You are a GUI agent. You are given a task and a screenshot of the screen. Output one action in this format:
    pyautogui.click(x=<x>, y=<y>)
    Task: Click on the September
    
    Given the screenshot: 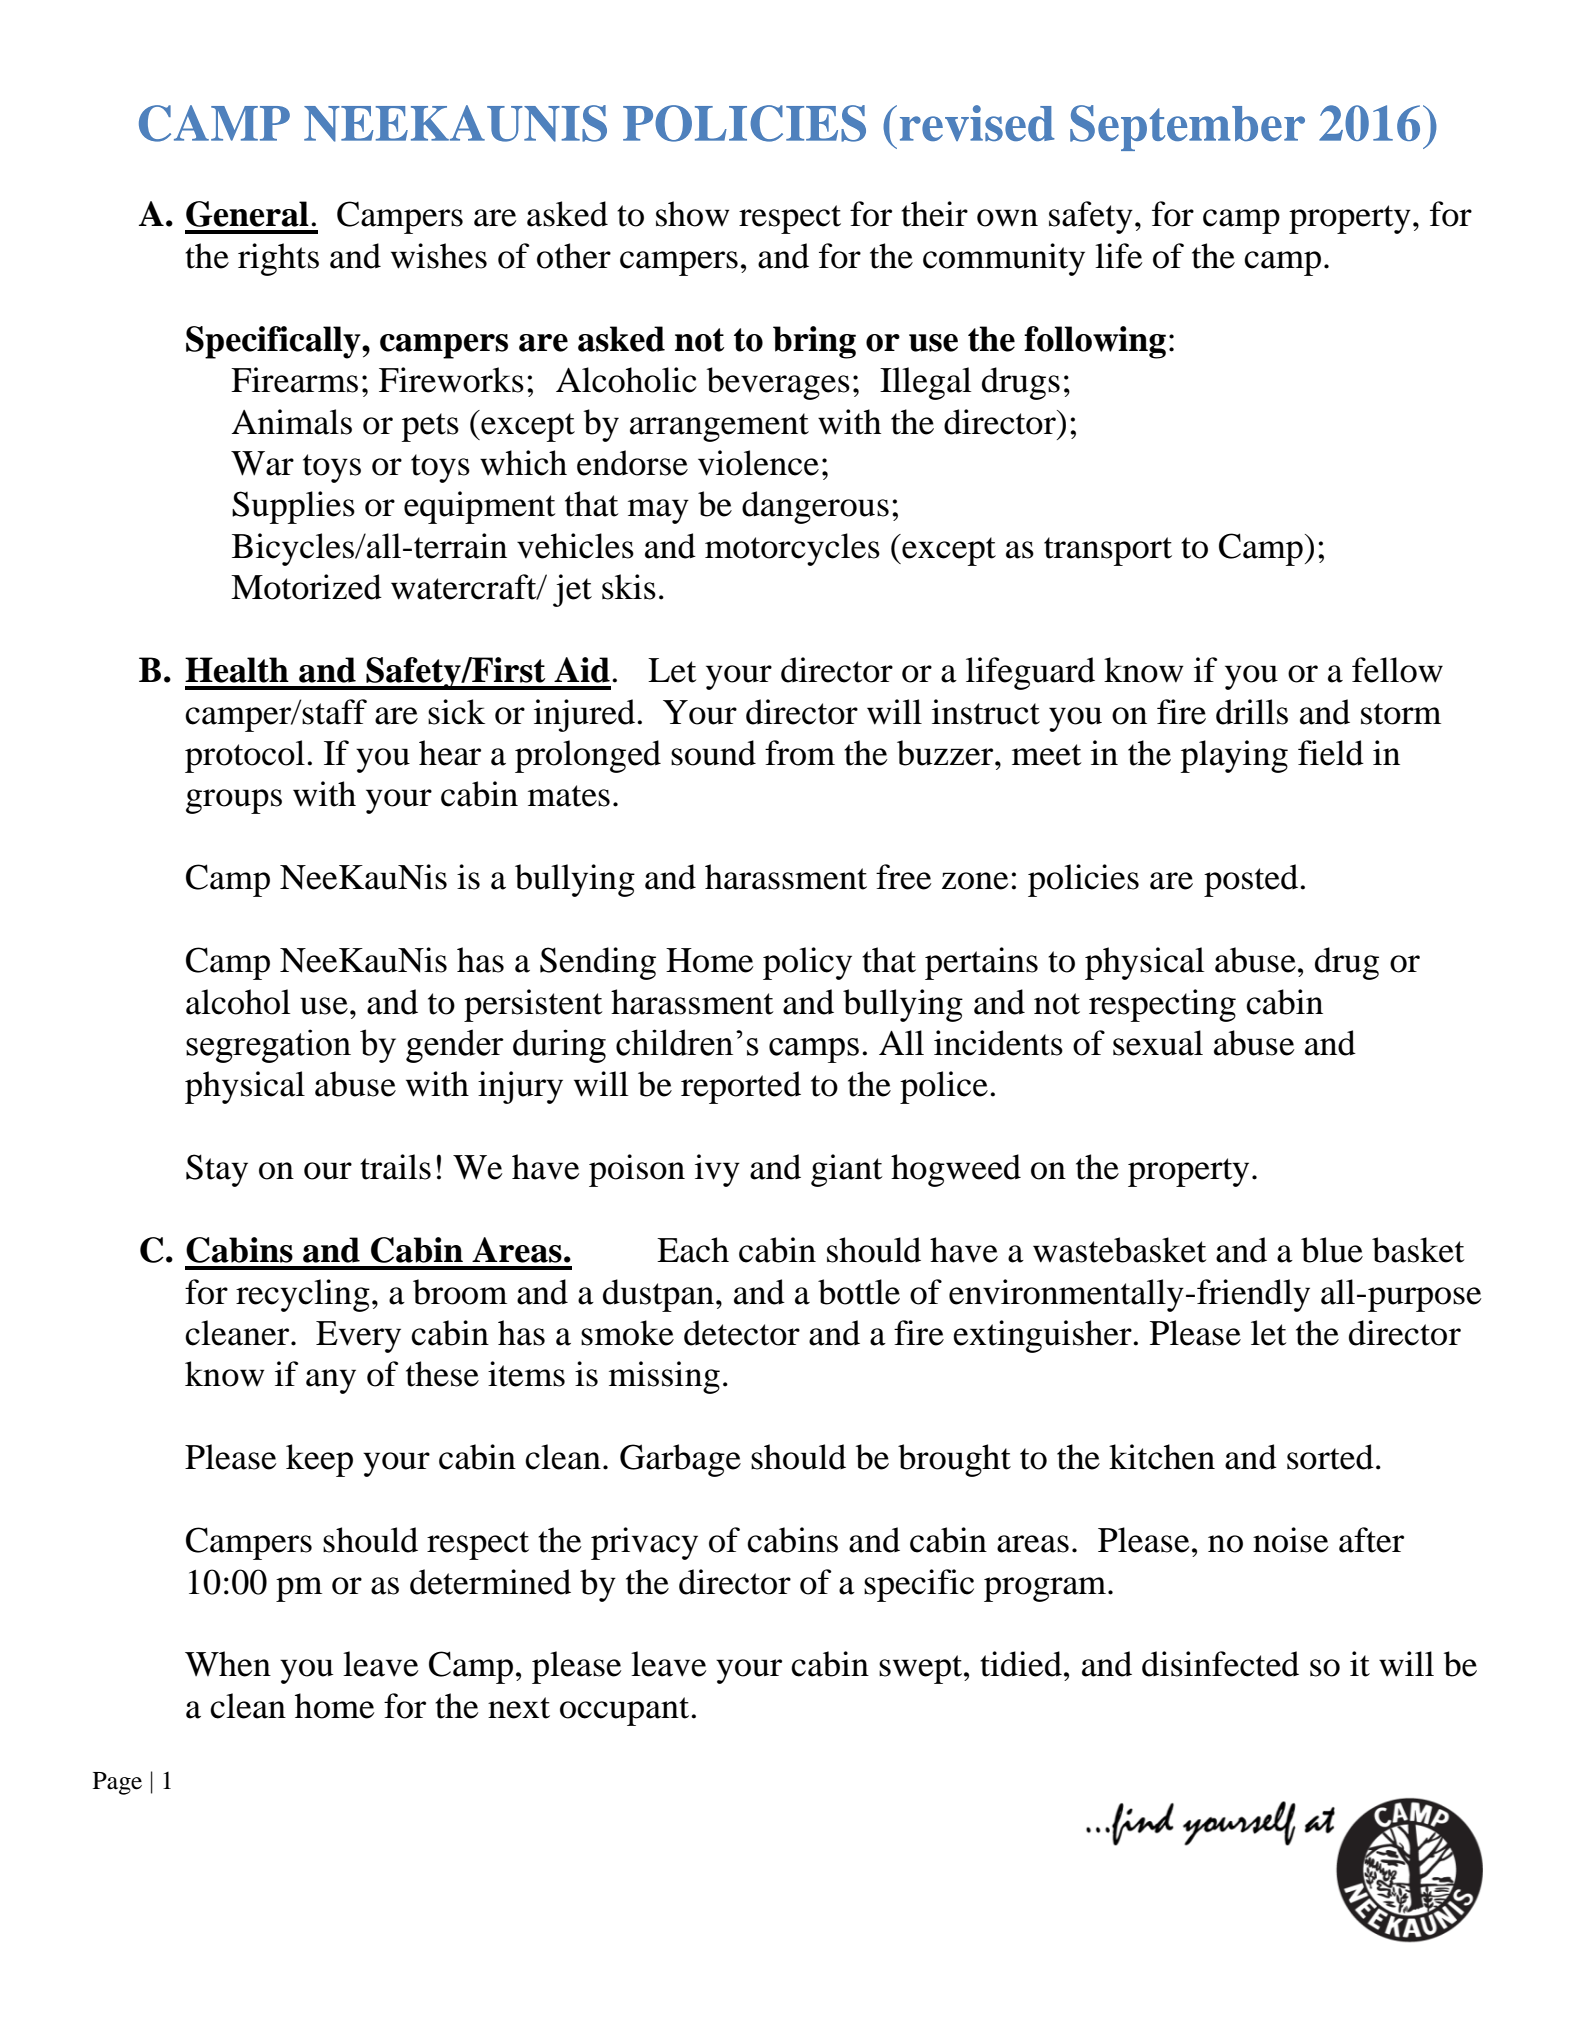 What is the action you would take?
    pyautogui.click(x=1187, y=128)
